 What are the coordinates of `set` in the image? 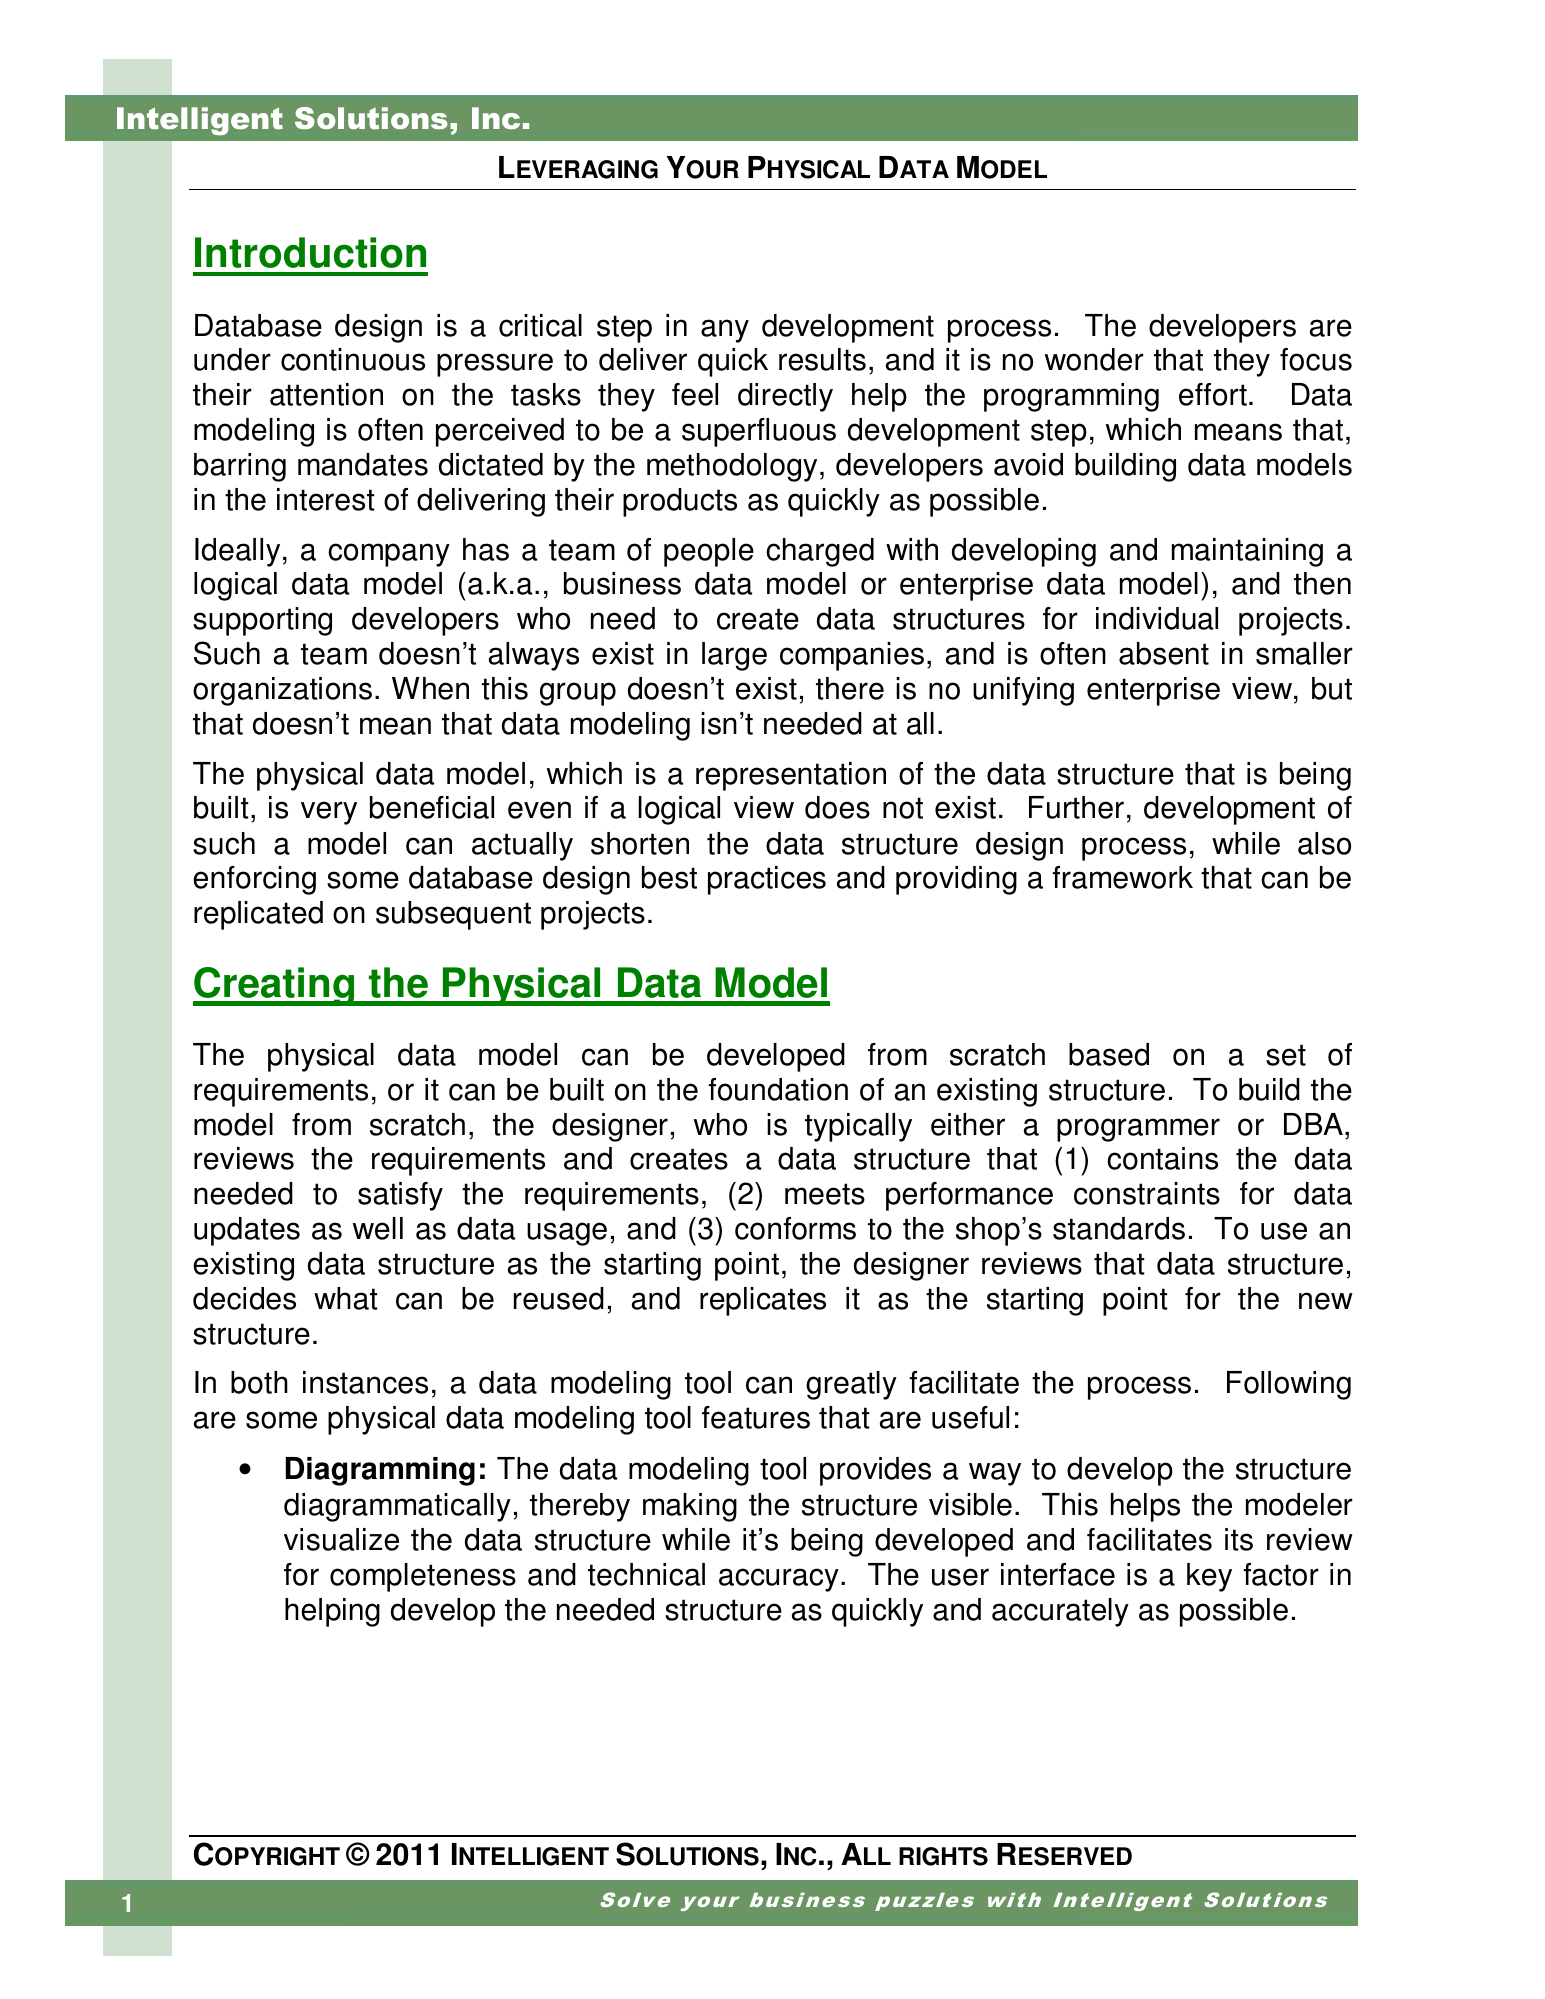 It's located at (1286, 1055).
